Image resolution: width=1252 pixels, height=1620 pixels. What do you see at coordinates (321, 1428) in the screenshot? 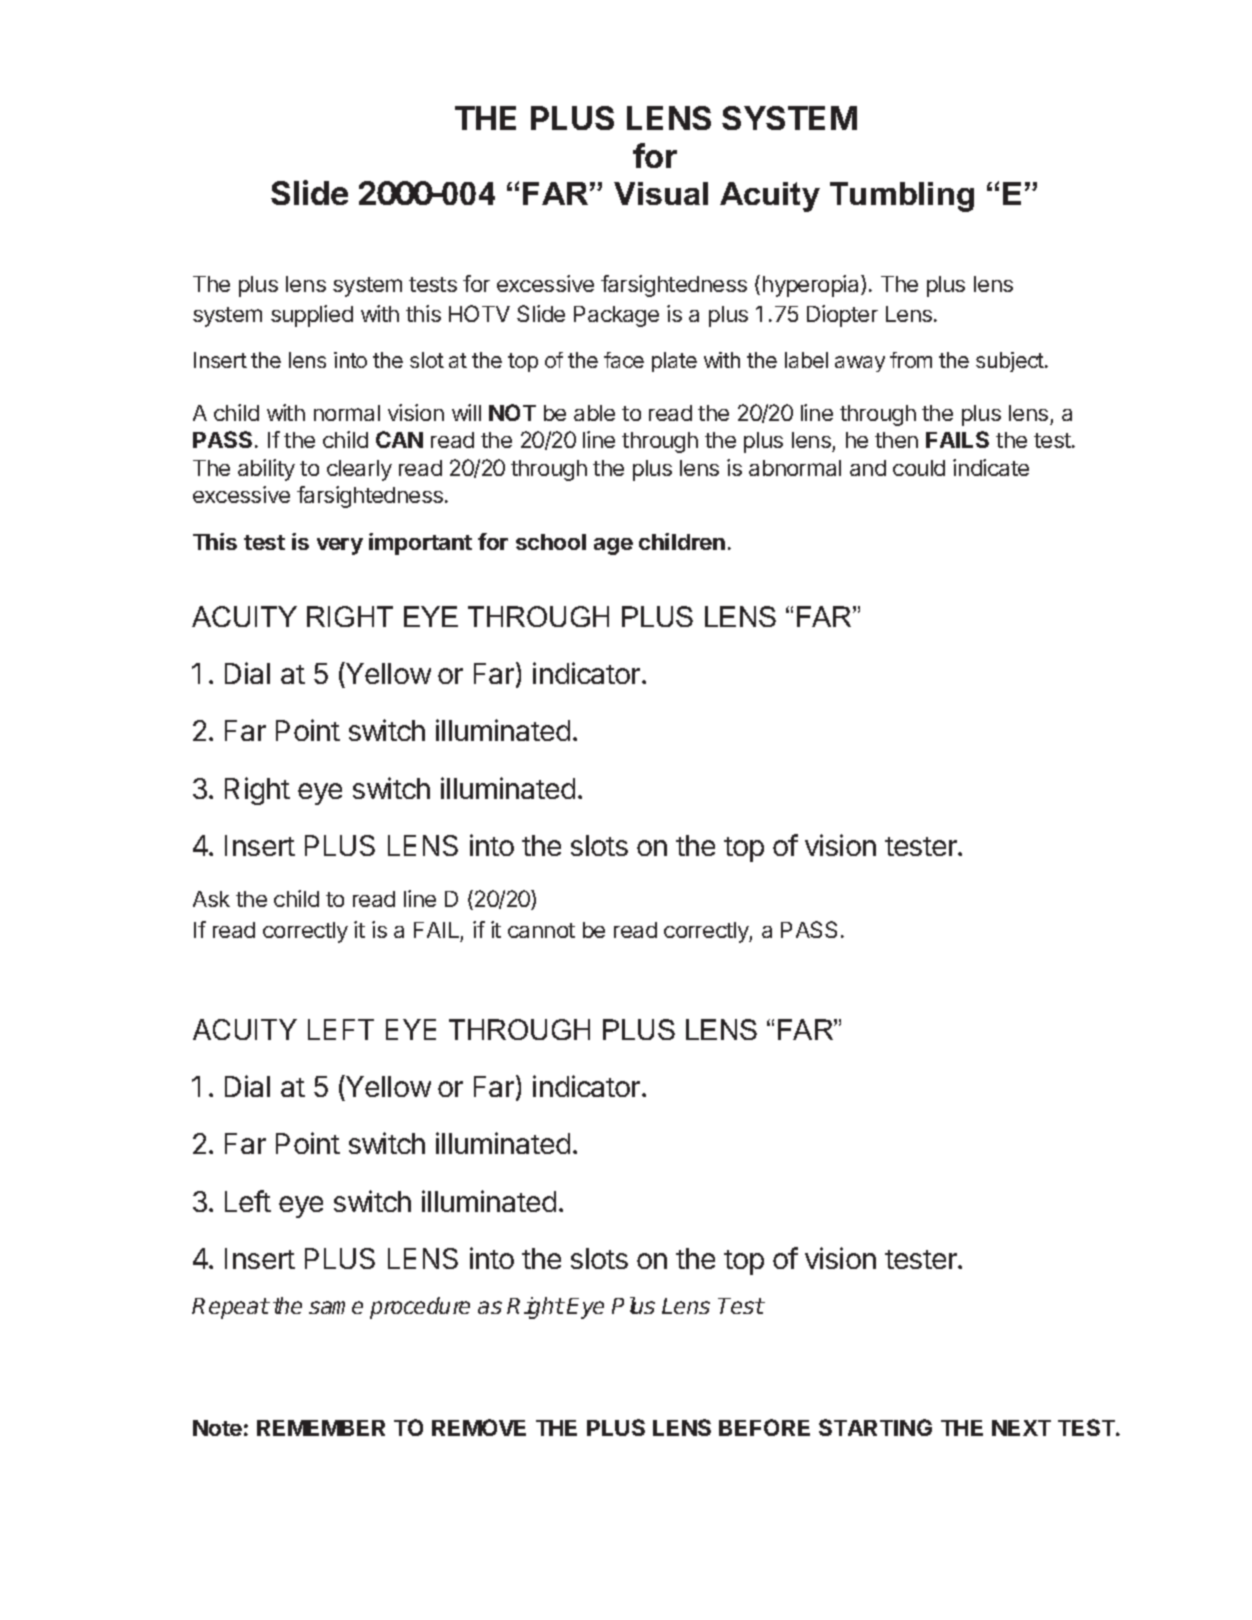
I see `REMEMBER` at bounding box center [321, 1428].
